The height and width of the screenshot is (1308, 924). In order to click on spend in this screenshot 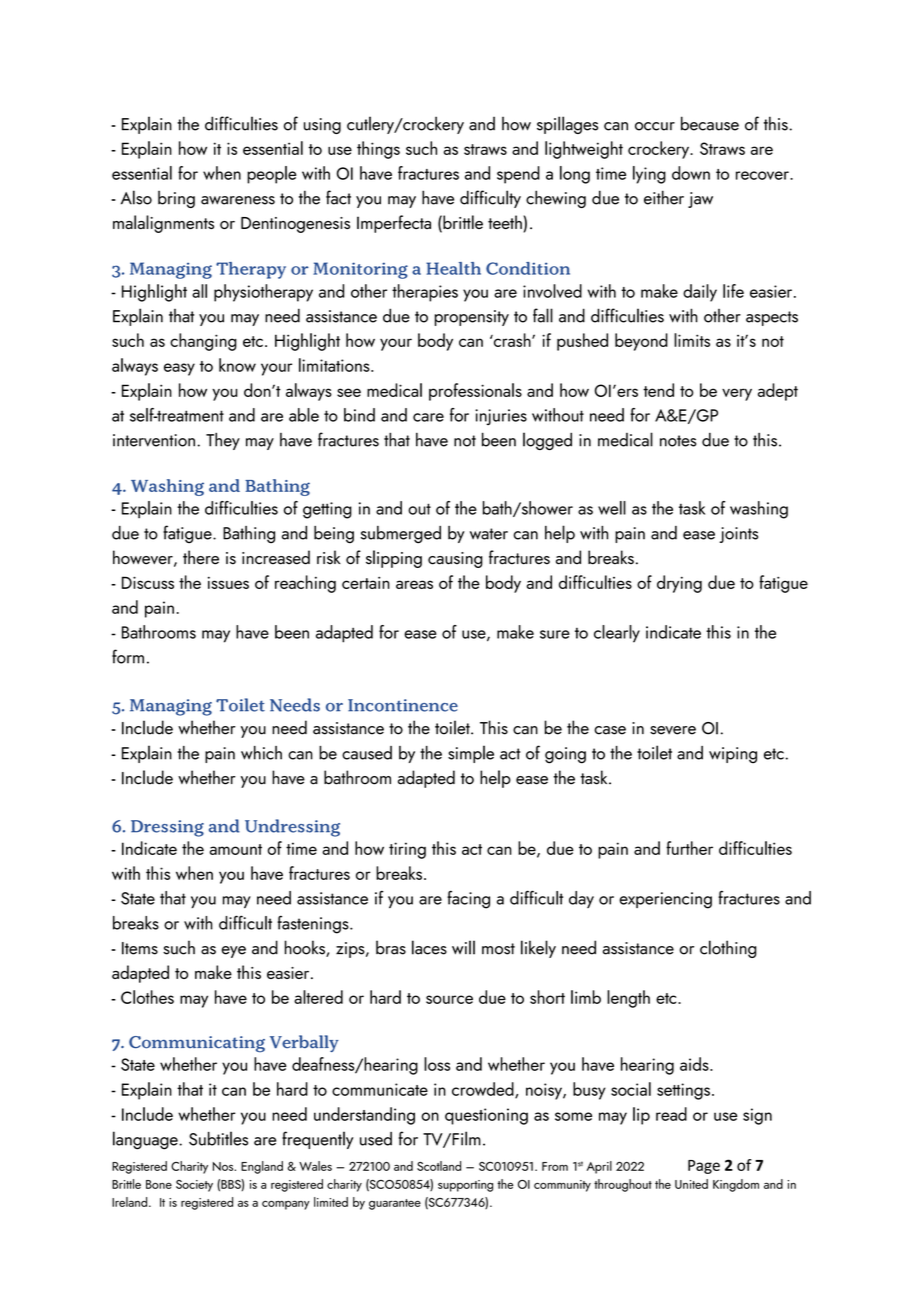, I will do `click(518, 175)`.
